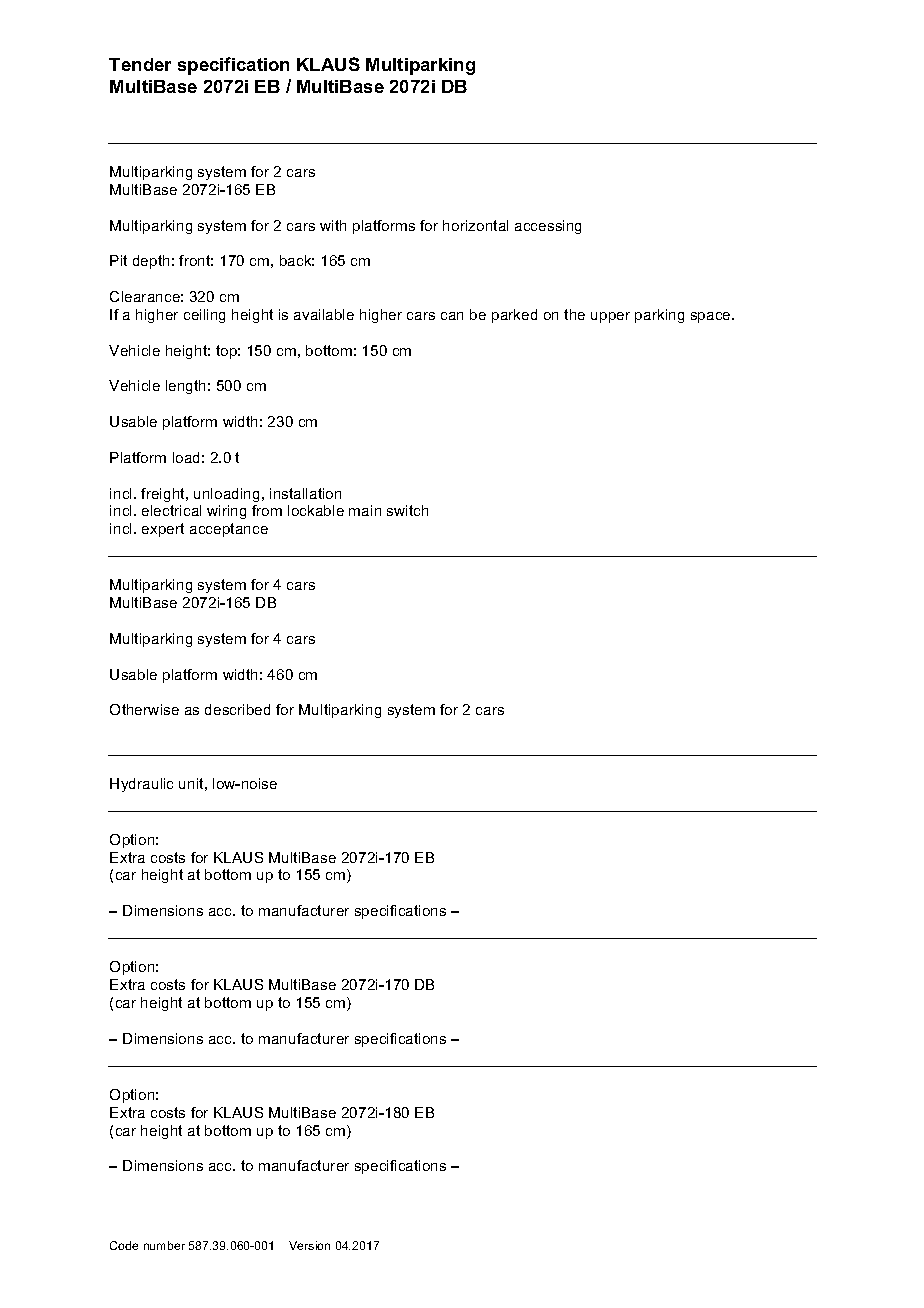 The image size is (924, 1308). I want to click on switch, so click(407, 510).
